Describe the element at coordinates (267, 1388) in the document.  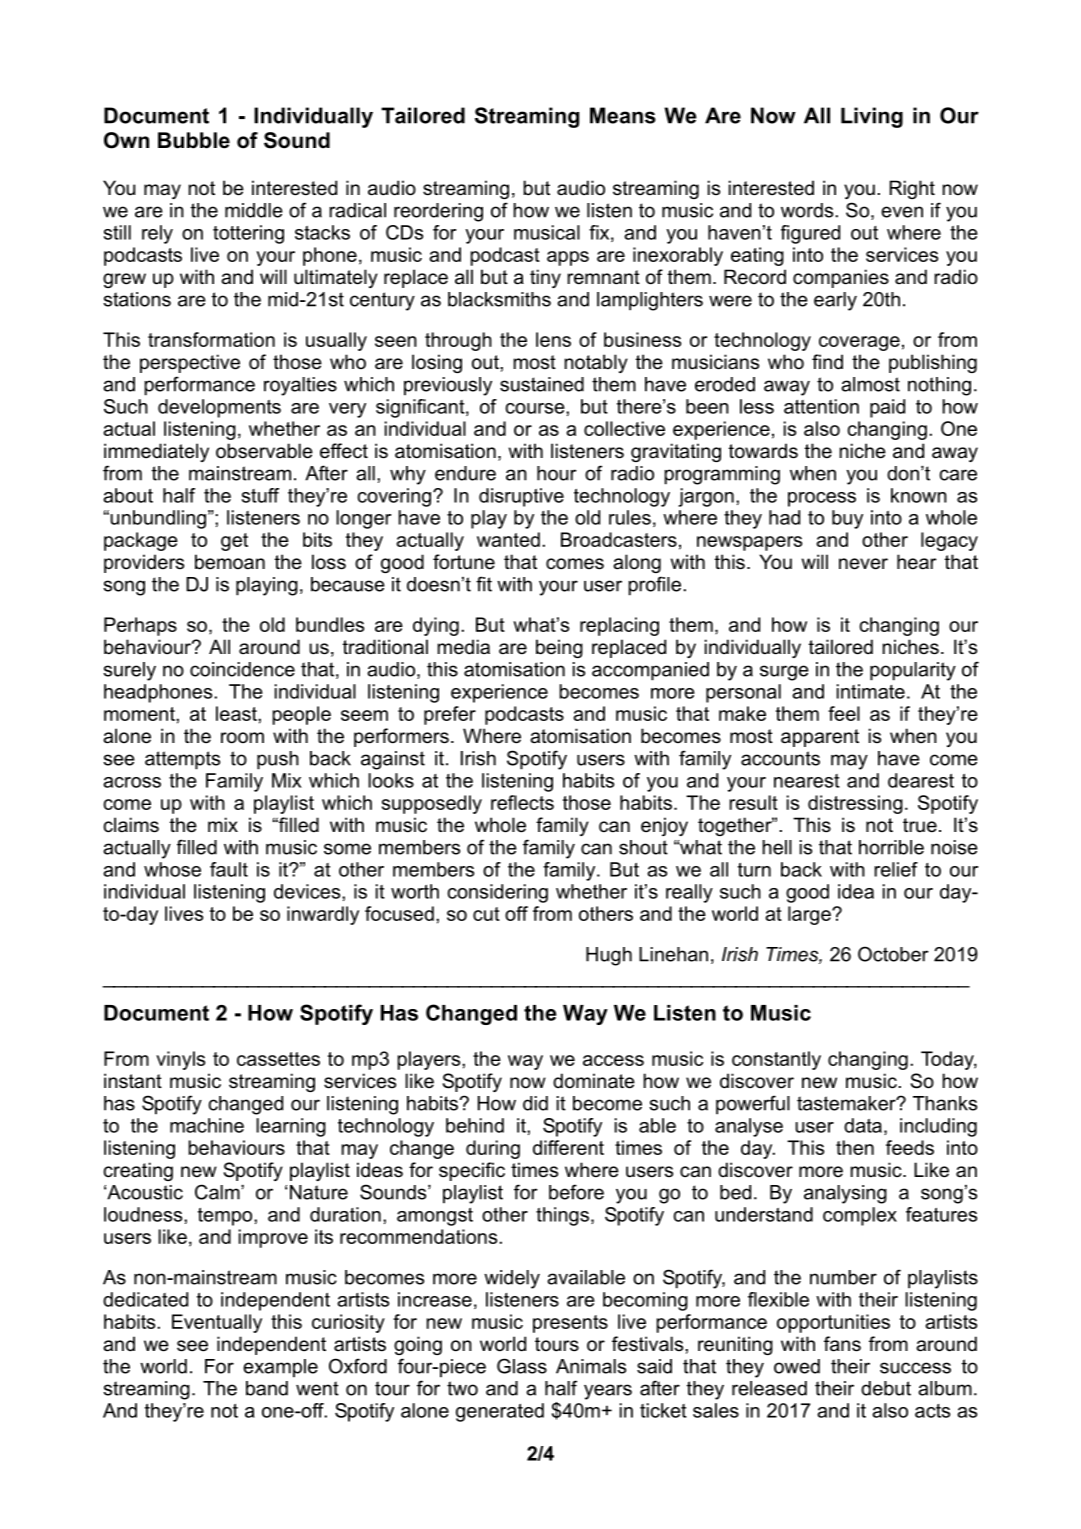
I see `band` at that location.
